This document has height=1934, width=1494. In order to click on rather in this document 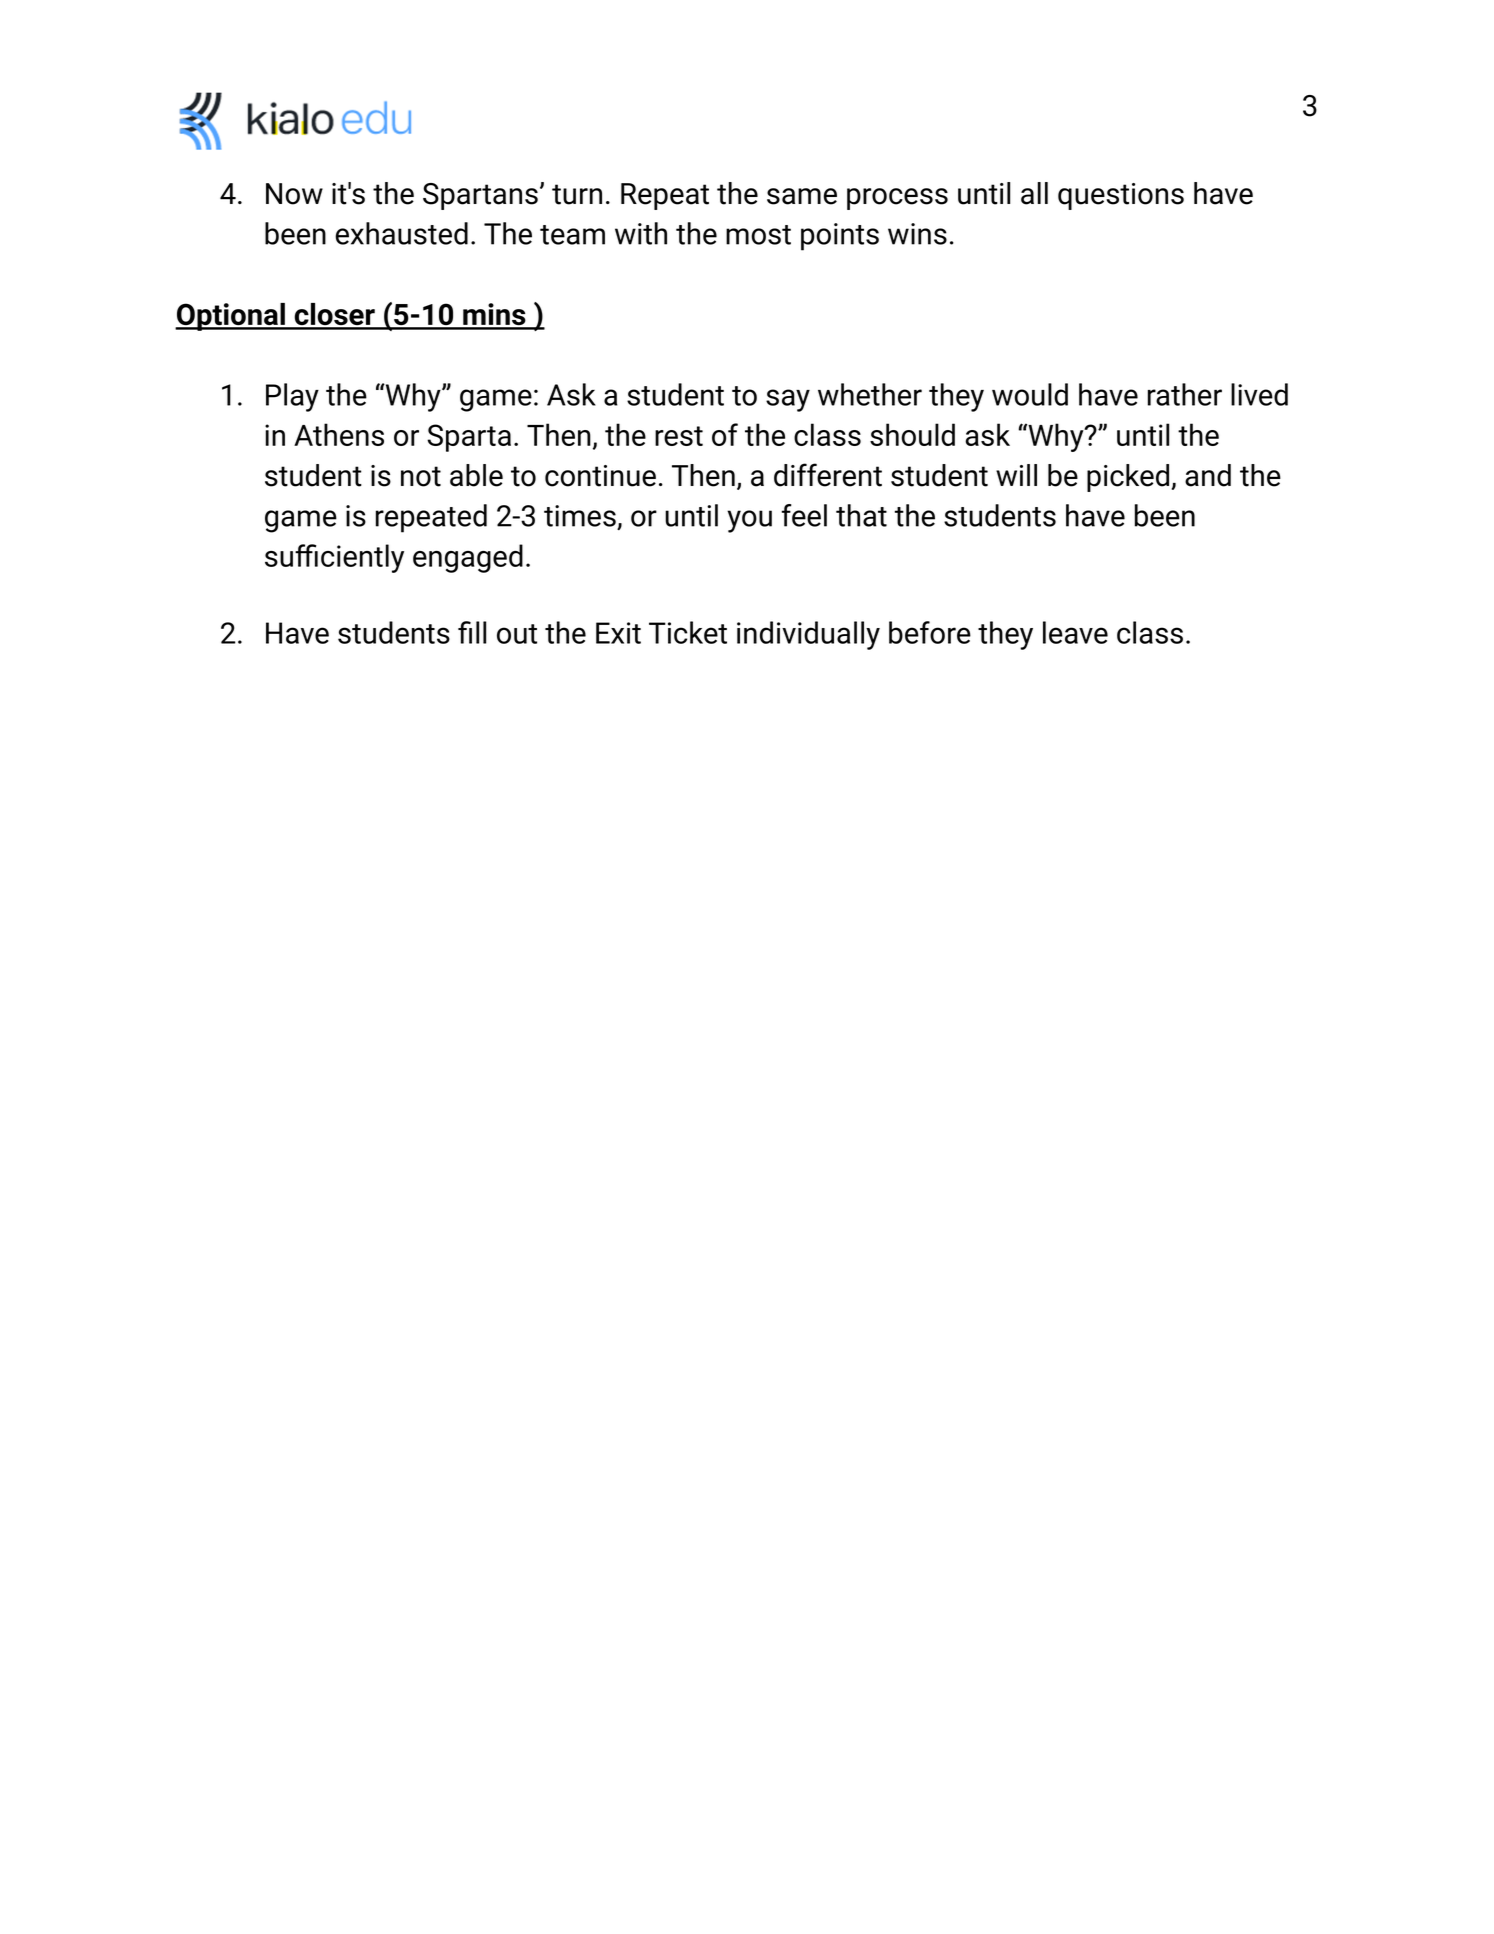, I will do `click(1185, 394)`.
